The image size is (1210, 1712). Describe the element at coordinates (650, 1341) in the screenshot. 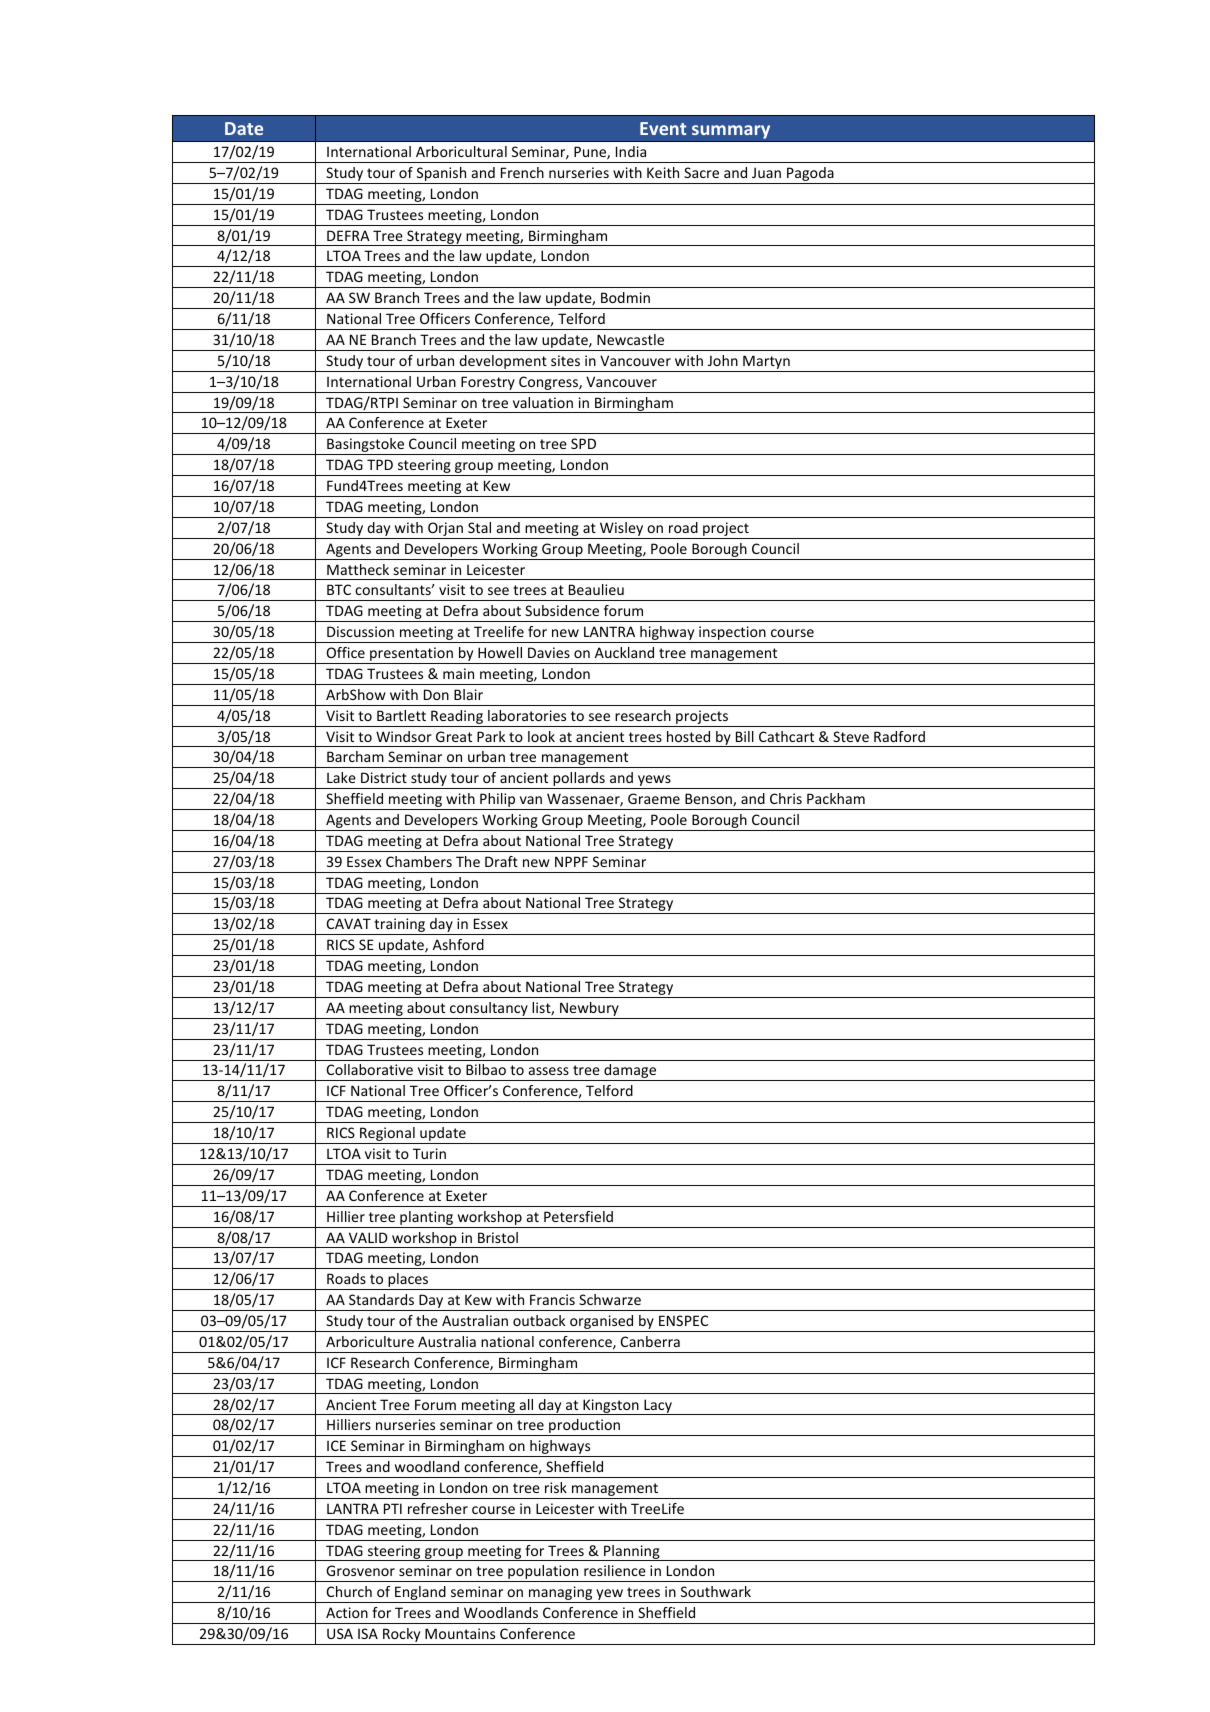

I see `Canberra` at that location.
